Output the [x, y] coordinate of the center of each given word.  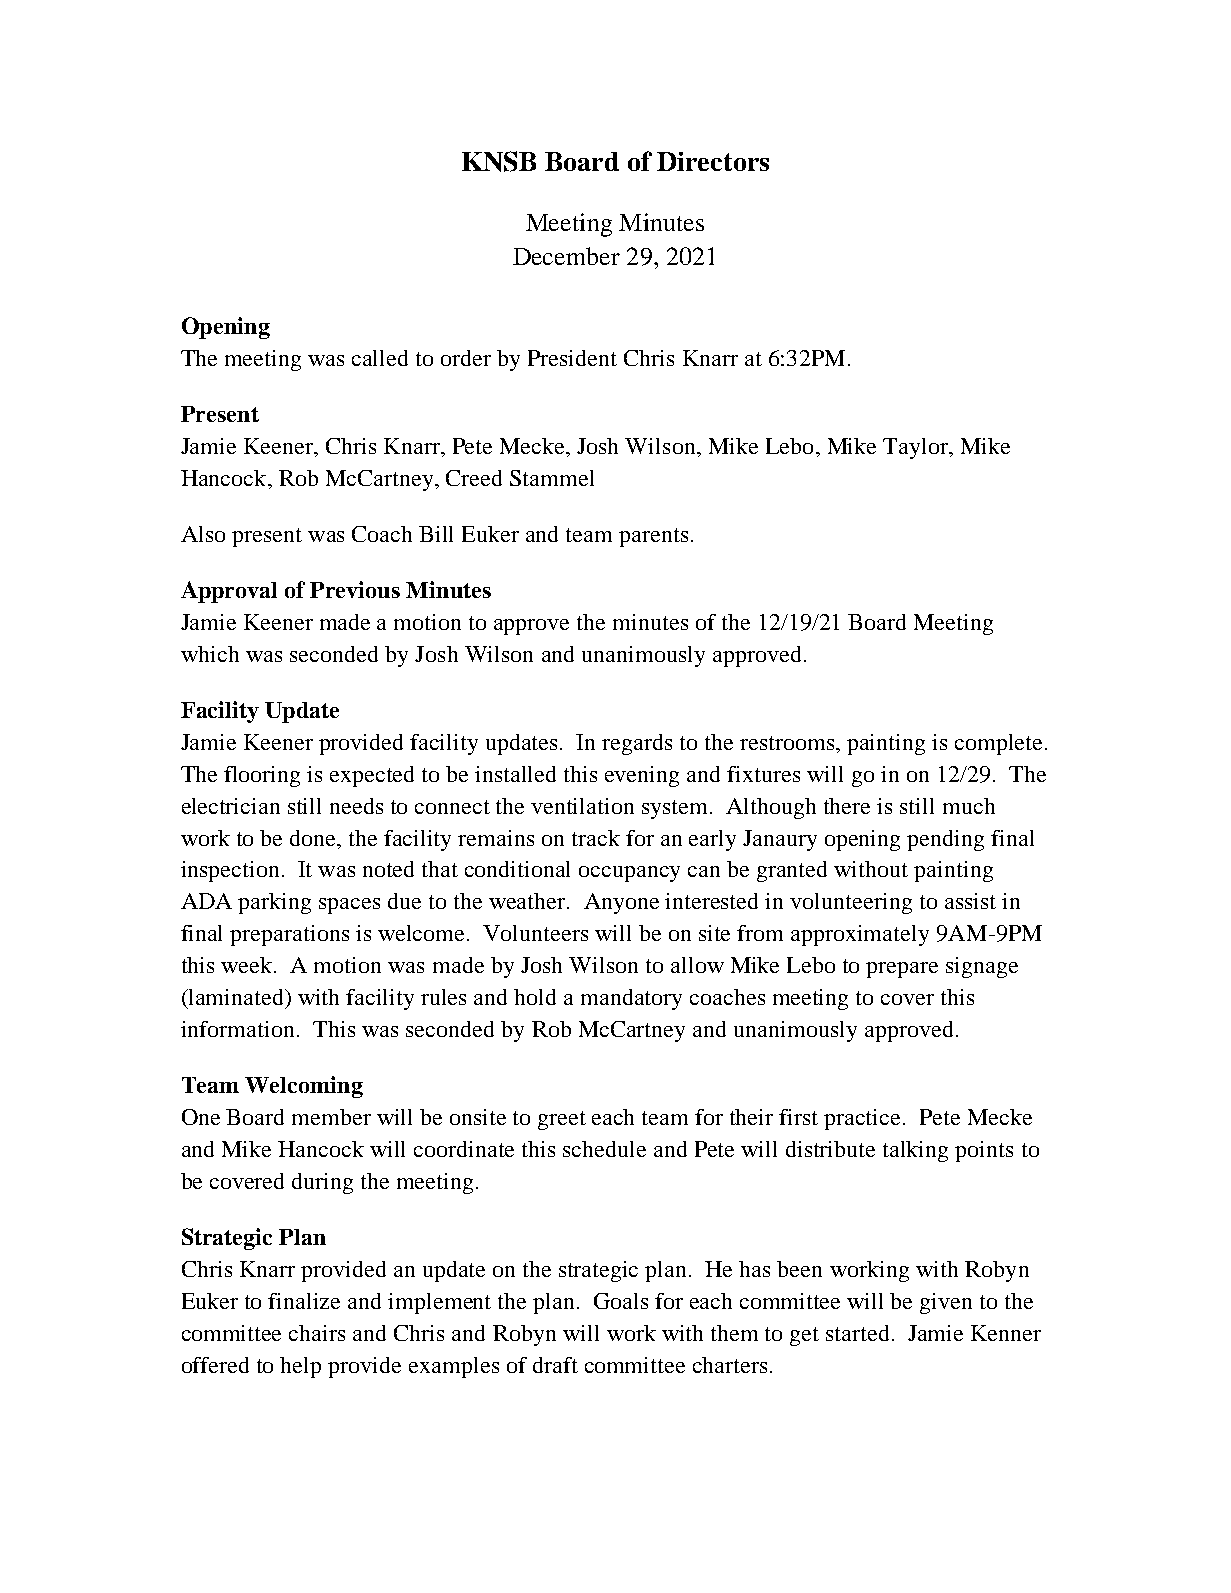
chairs [317, 1333]
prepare [902, 970]
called [380, 358]
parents [653, 537]
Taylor [917, 448]
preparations [289, 935]
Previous [355, 589]
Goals [621, 1301]
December [566, 256]
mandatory [631, 999]
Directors [713, 161]
